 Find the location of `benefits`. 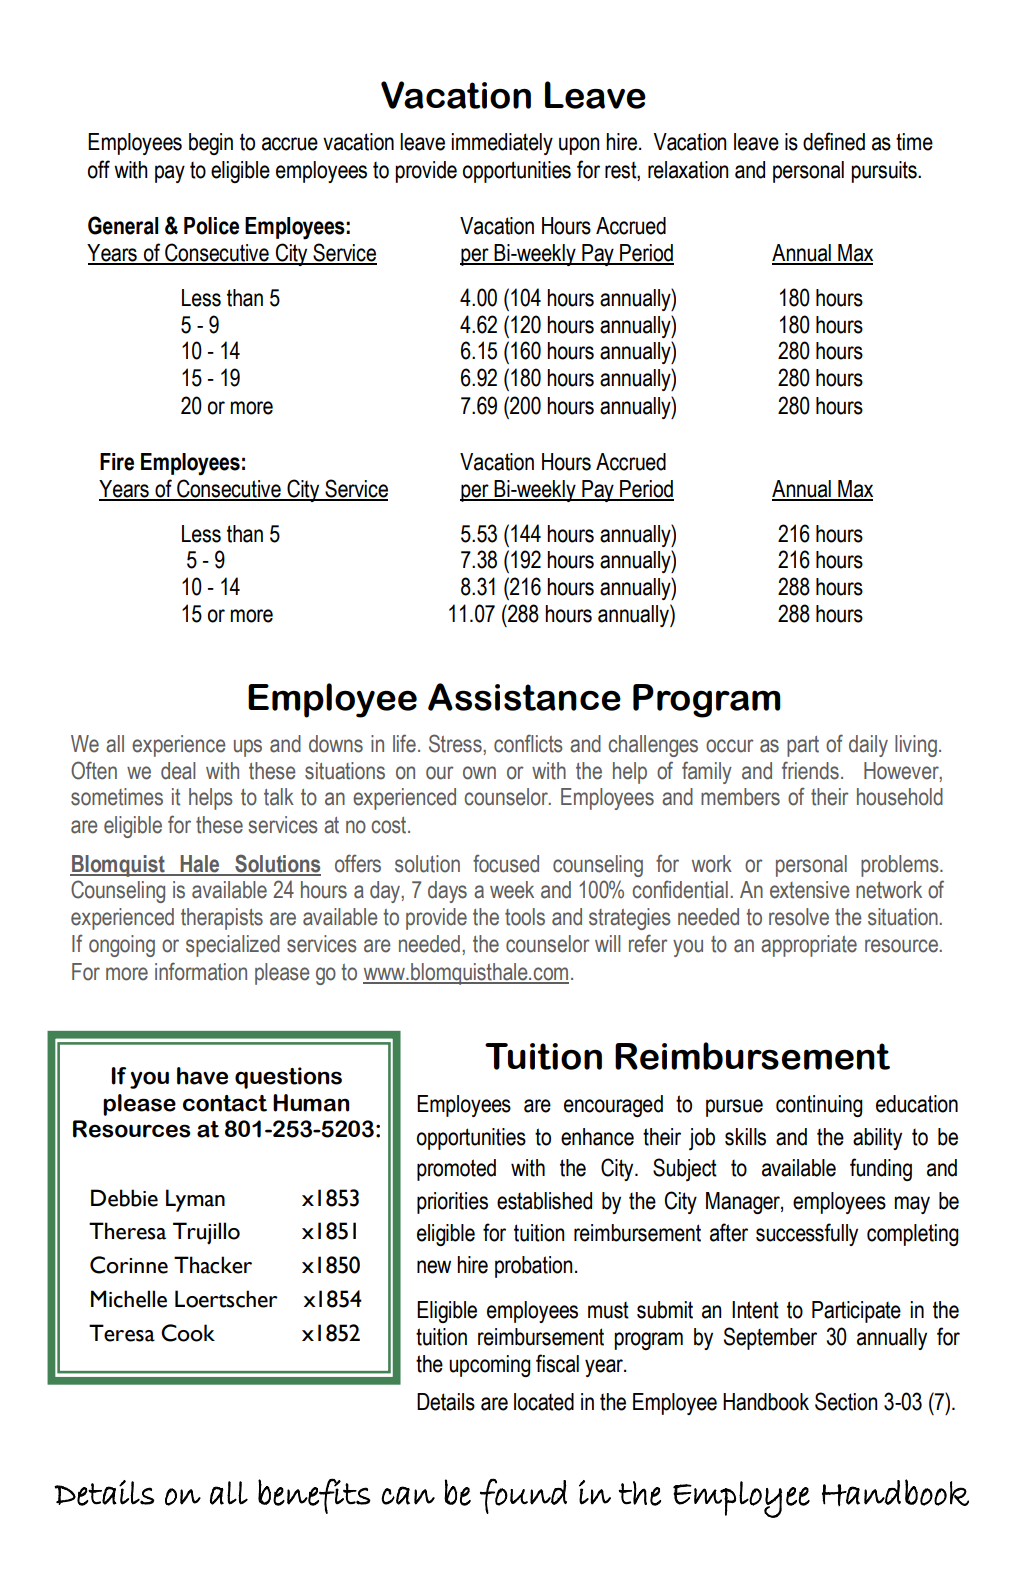

benefits is located at coordinates (314, 1496).
